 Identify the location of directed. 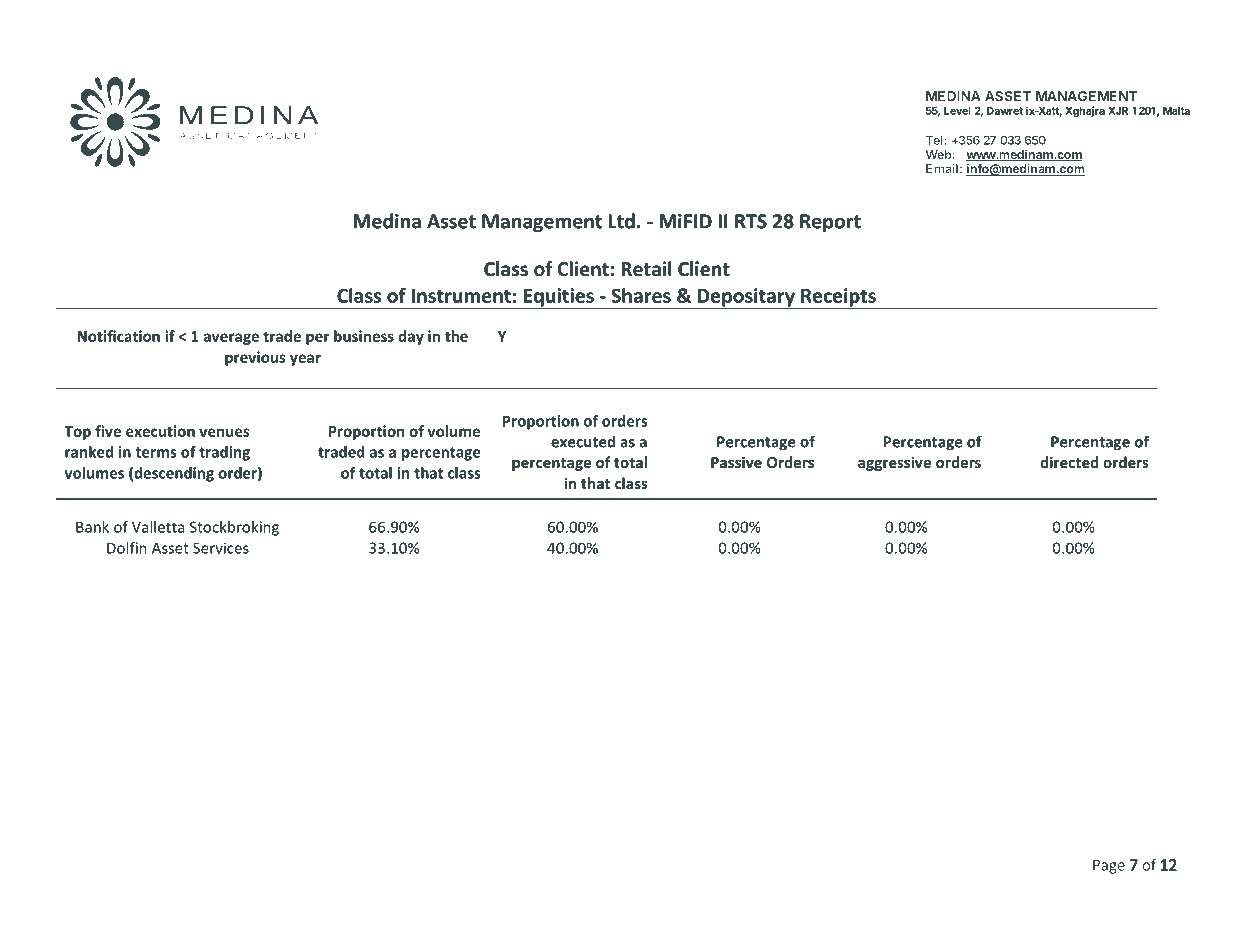
(1069, 462).
